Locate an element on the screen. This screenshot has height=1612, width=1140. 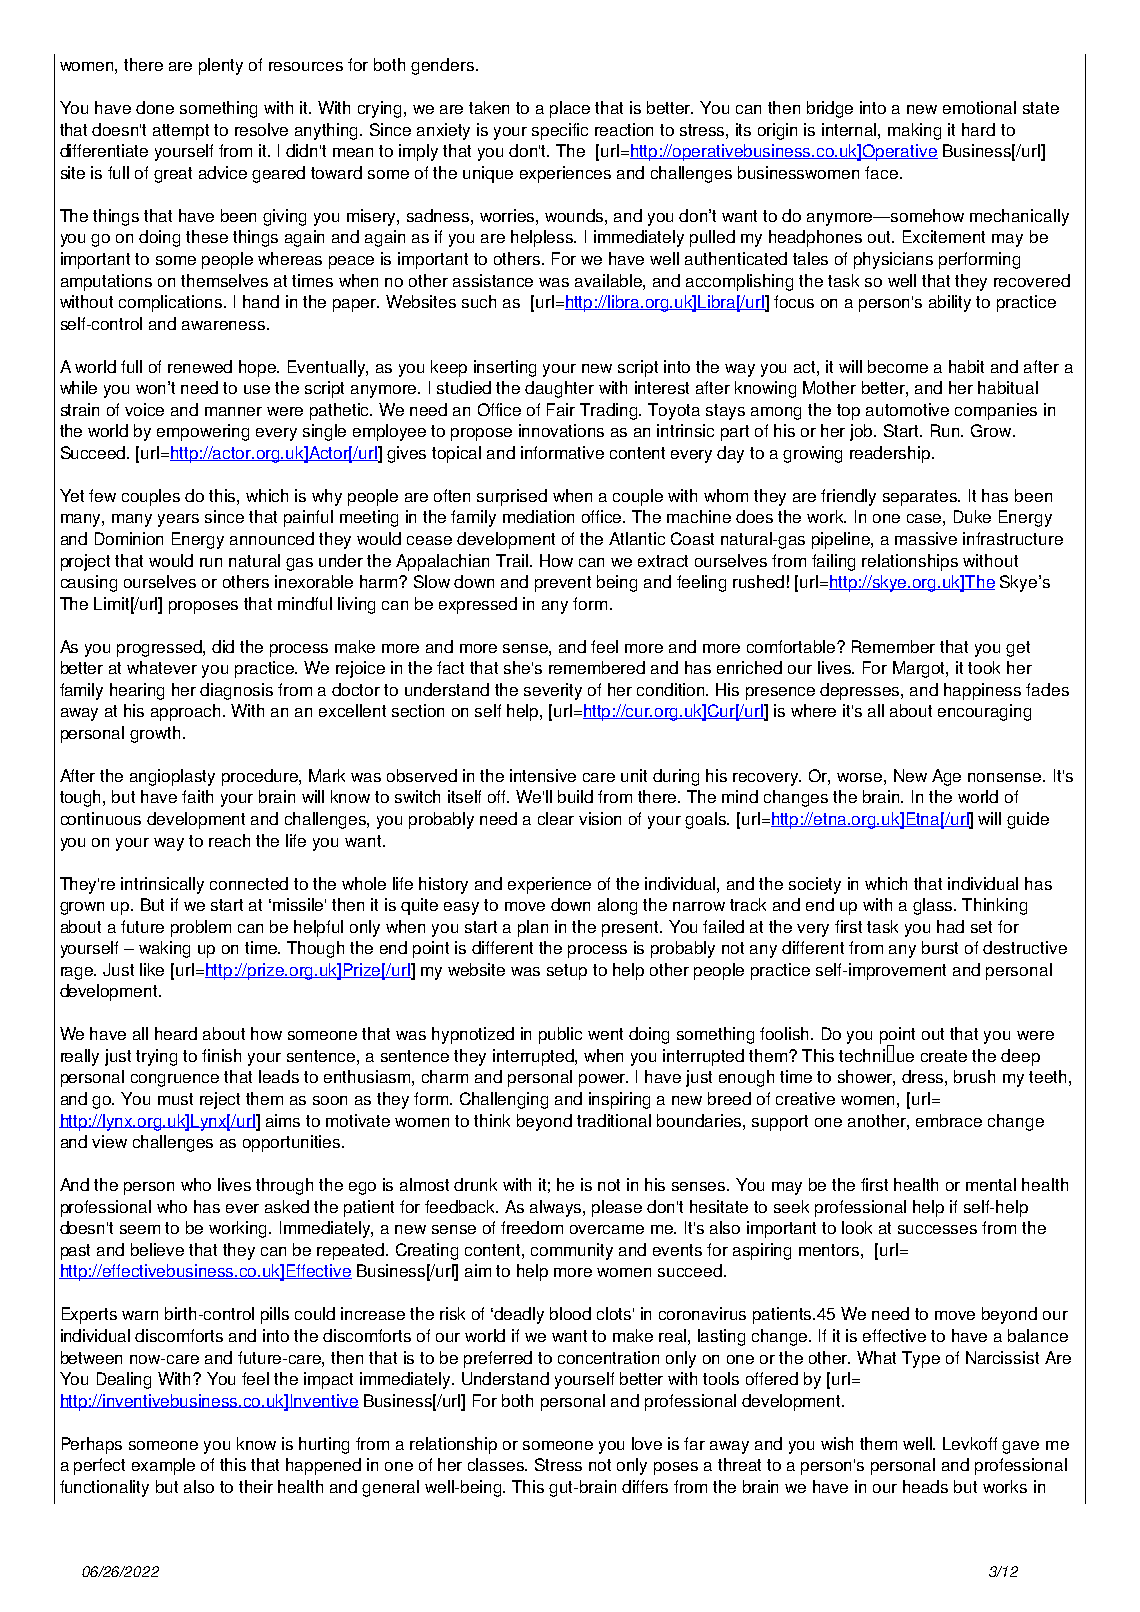
attempt is located at coordinates (181, 132).
